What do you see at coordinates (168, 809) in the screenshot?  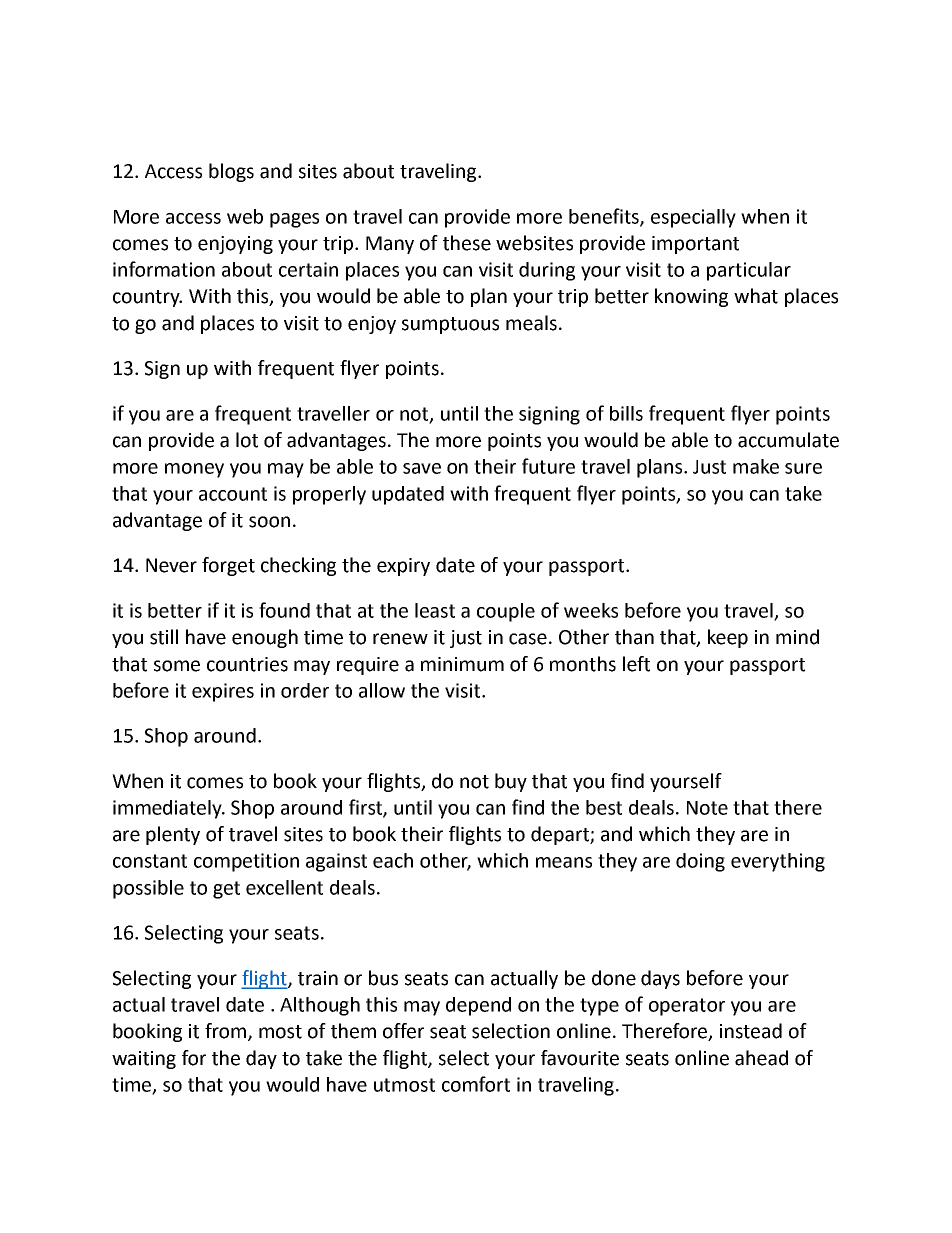 I see `immediately` at bounding box center [168, 809].
